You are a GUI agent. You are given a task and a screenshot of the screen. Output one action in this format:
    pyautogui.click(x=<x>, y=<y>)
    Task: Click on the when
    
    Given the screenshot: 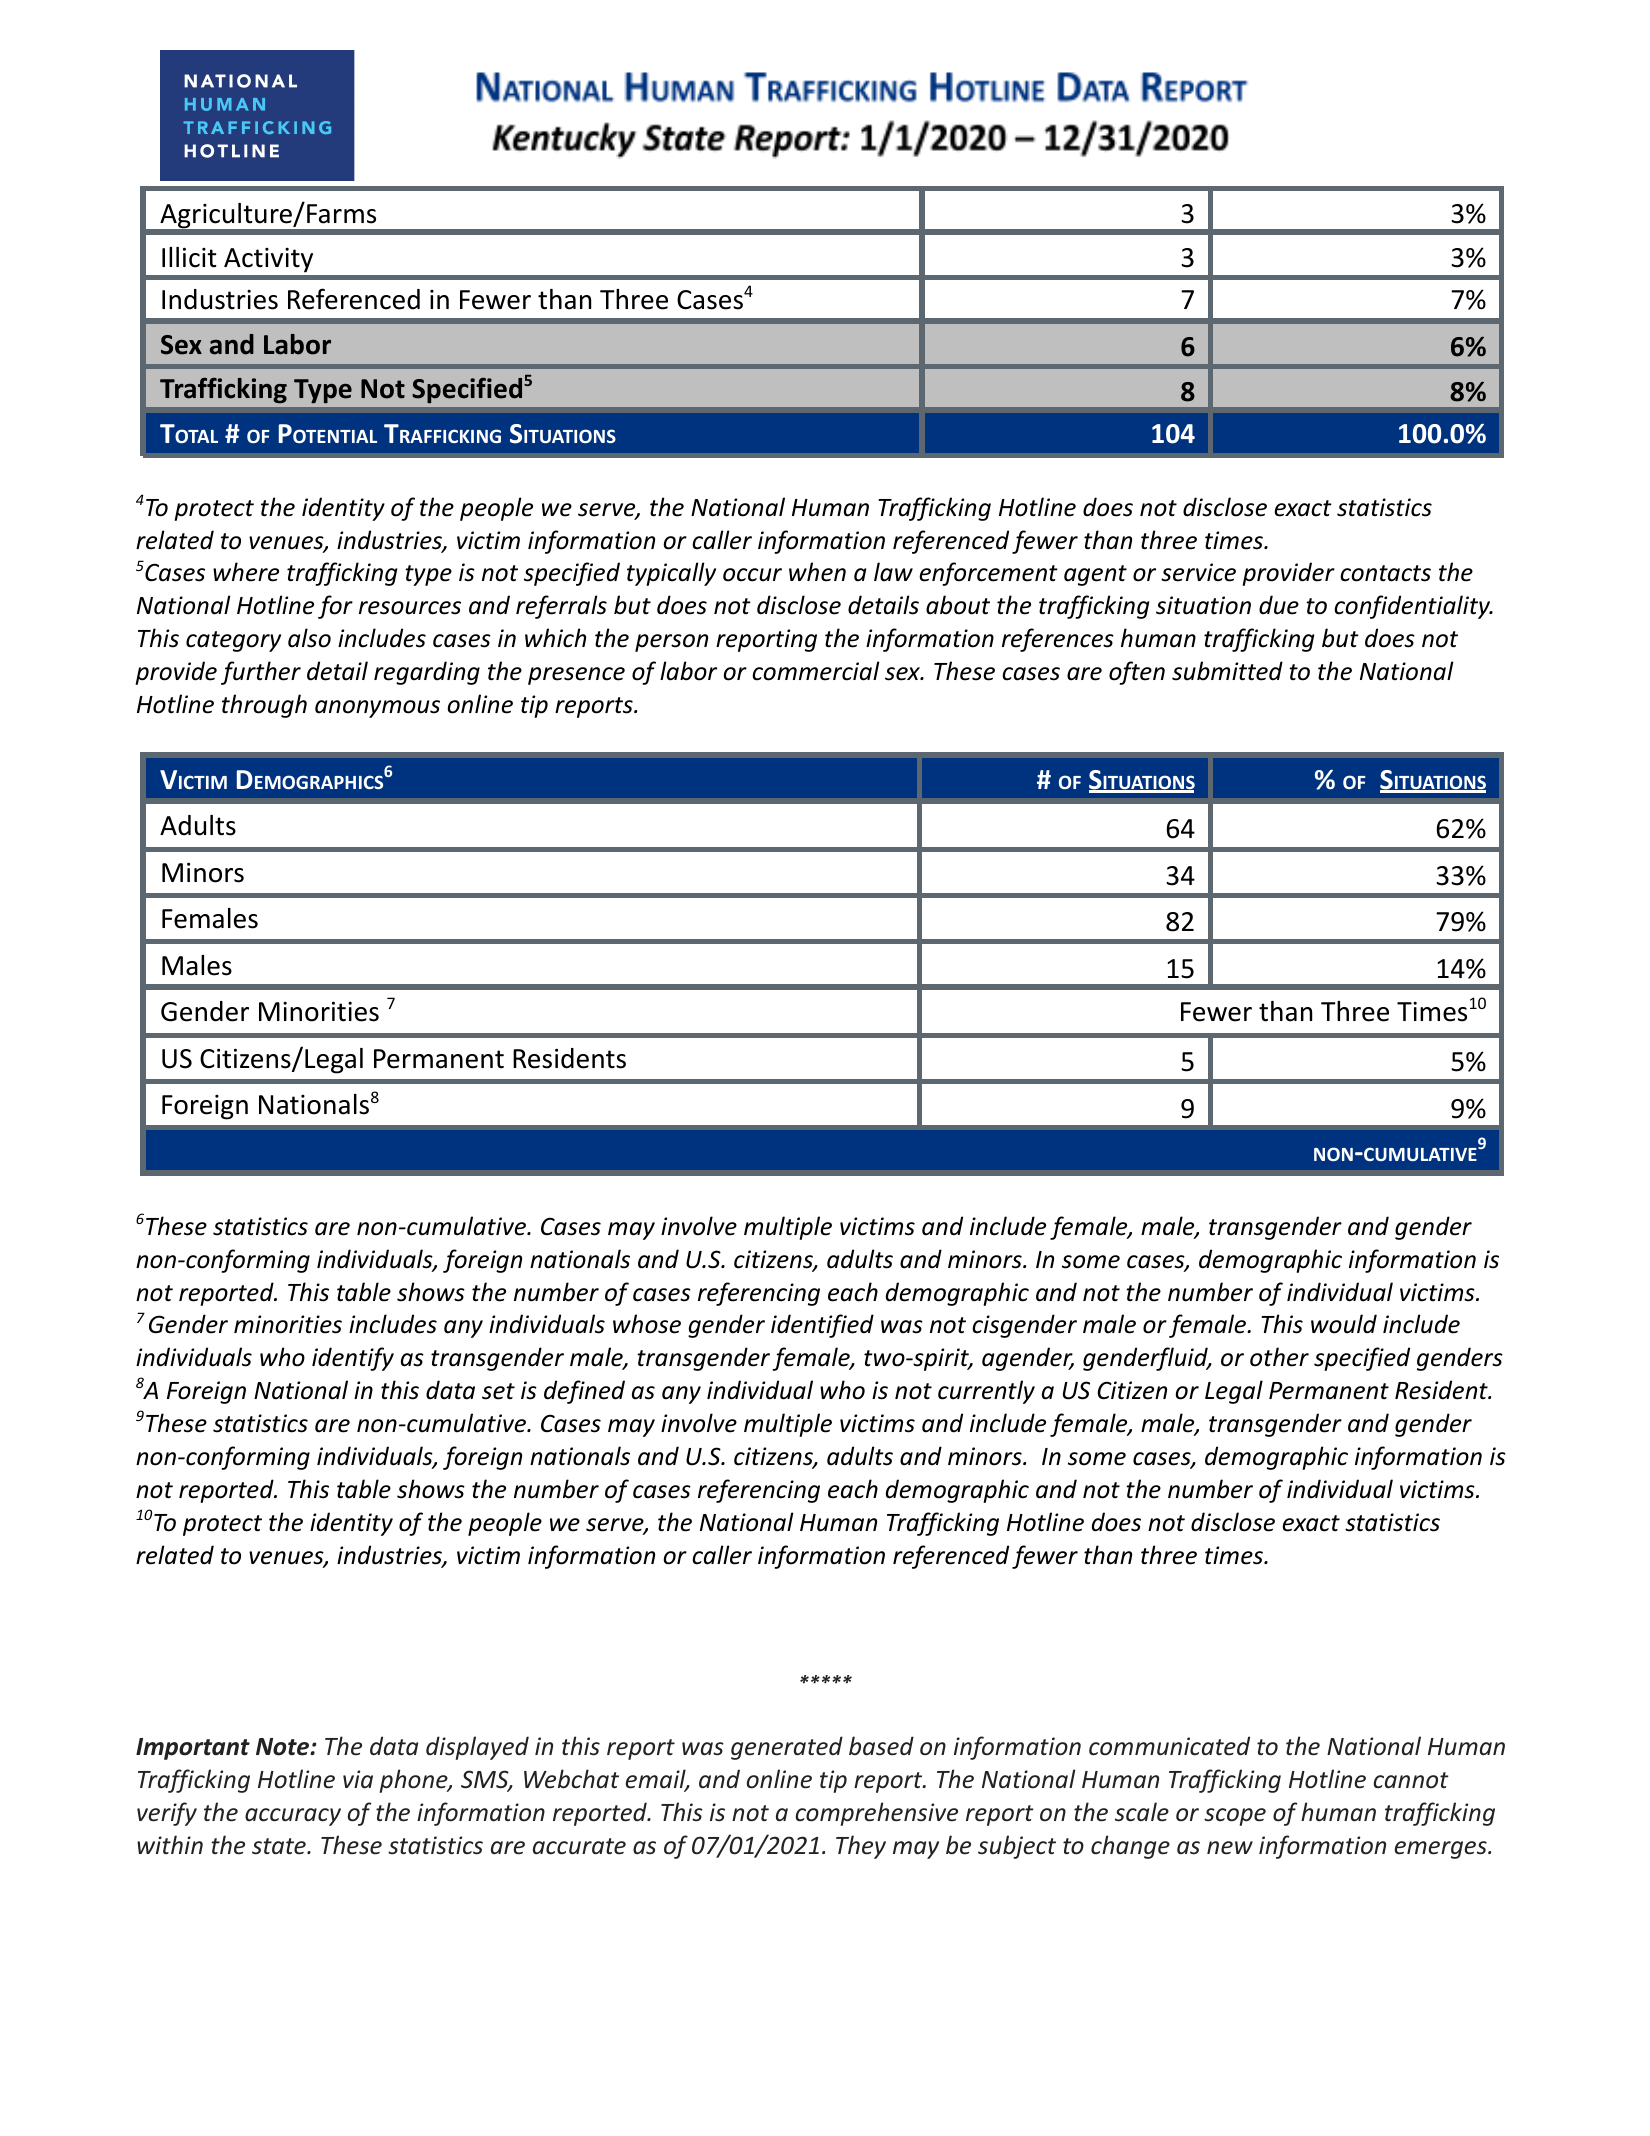 What is the action you would take?
    pyautogui.click(x=817, y=572)
